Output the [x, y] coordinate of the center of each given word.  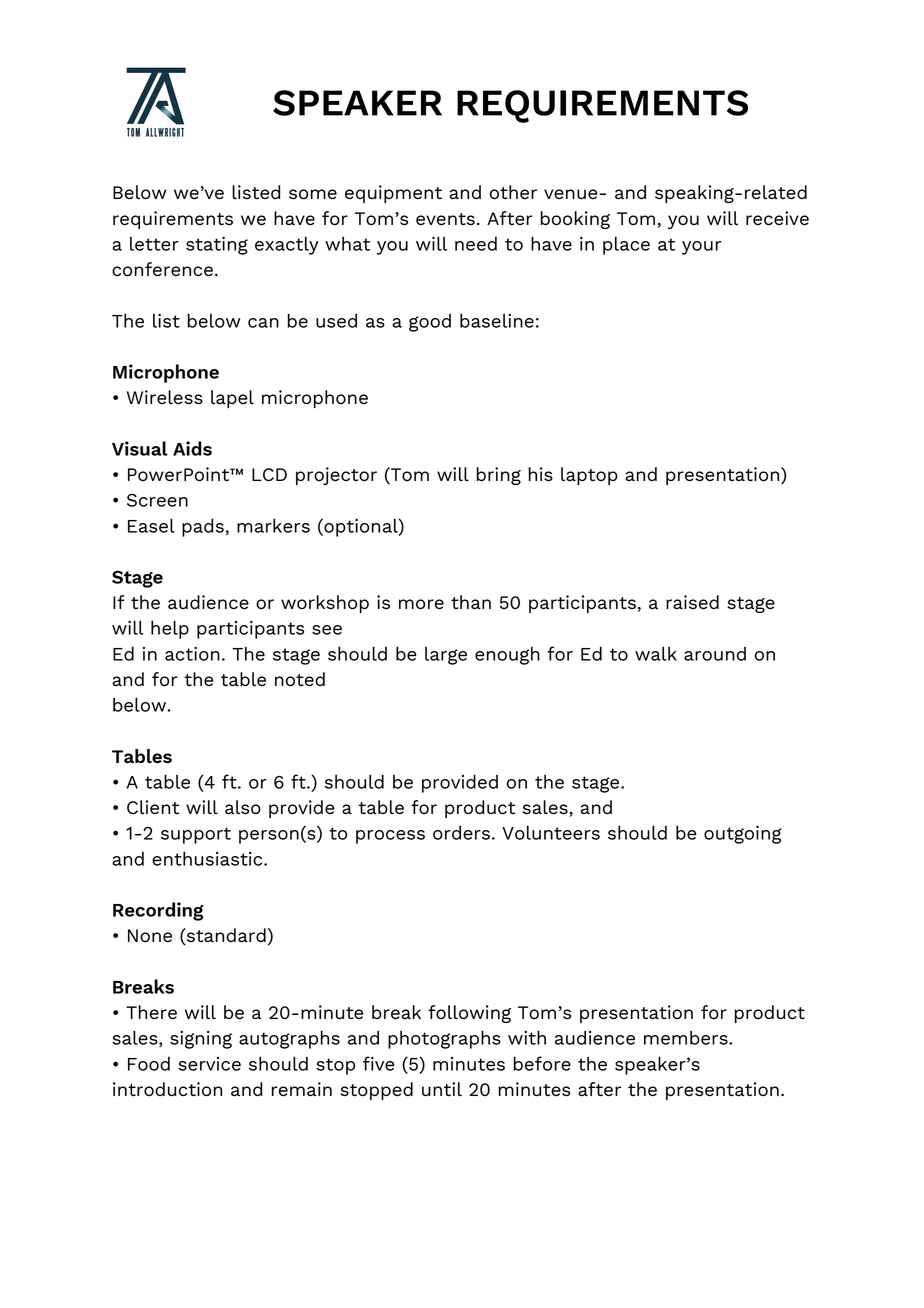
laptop [589, 476]
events [445, 219]
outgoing [743, 835]
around [715, 653]
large [446, 655]
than [471, 602]
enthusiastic [208, 858]
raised [692, 602]
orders [461, 832]
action [192, 654]
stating [217, 246]
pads [203, 527]
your [702, 248]
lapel [232, 399]
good [430, 322]
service [209, 1064]
